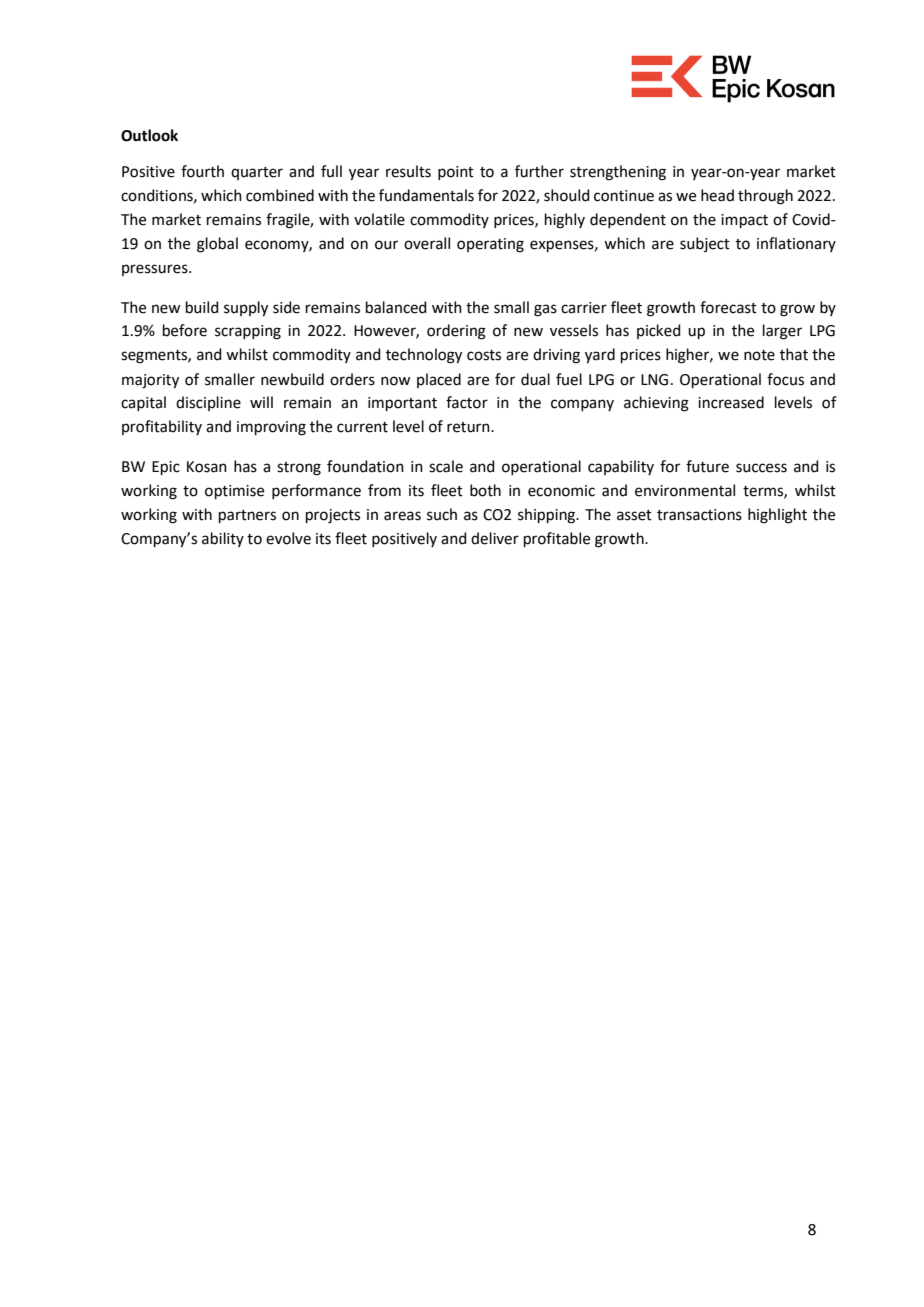 This screenshot has height=1307, width=924. What do you see at coordinates (699, 515) in the screenshot?
I see `transactions` at bounding box center [699, 515].
